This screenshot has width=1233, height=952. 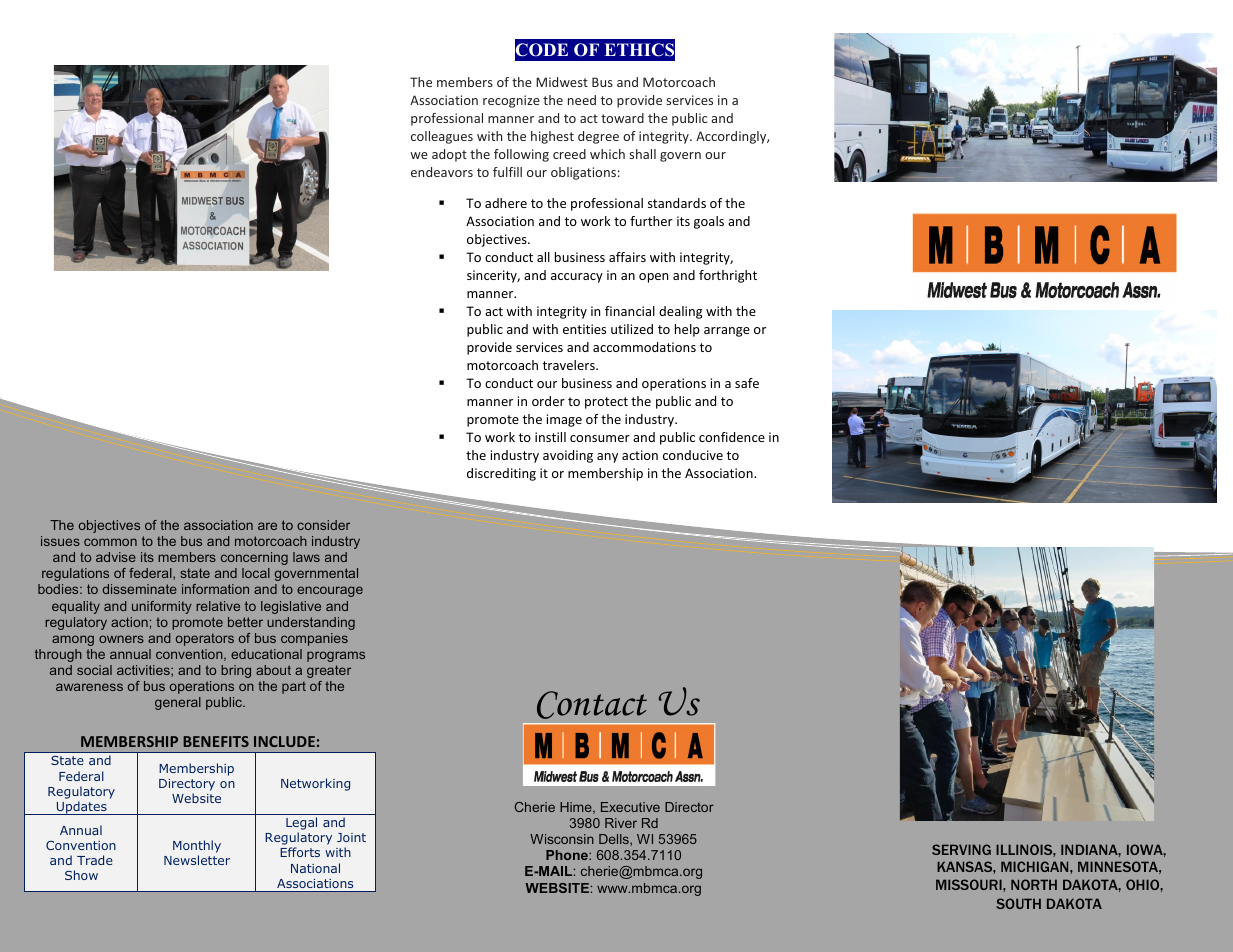 I want to click on confidence, so click(x=732, y=437).
